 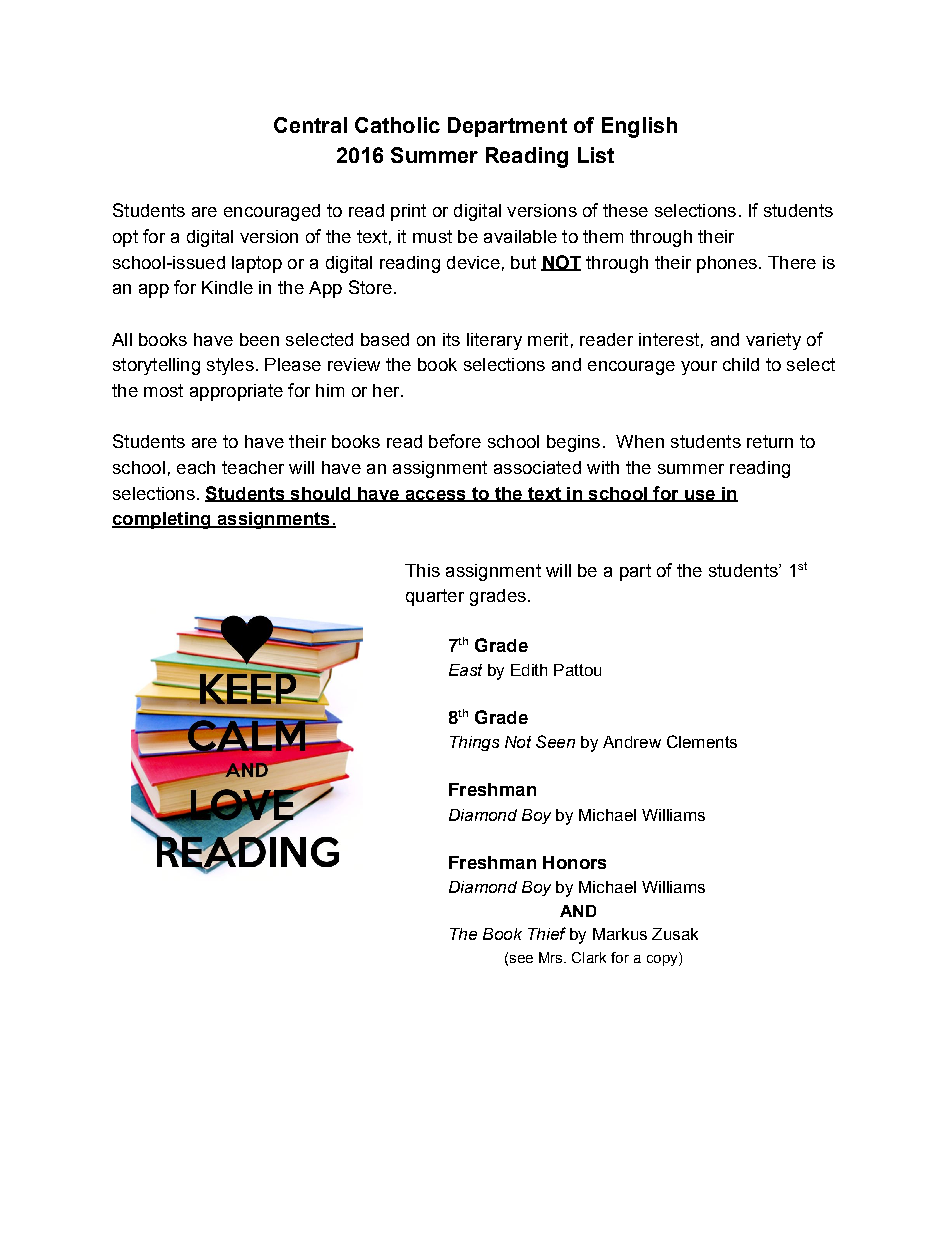 What do you see at coordinates (455, 441) in the page?
I see `before` at bounding box center [455, 441].
